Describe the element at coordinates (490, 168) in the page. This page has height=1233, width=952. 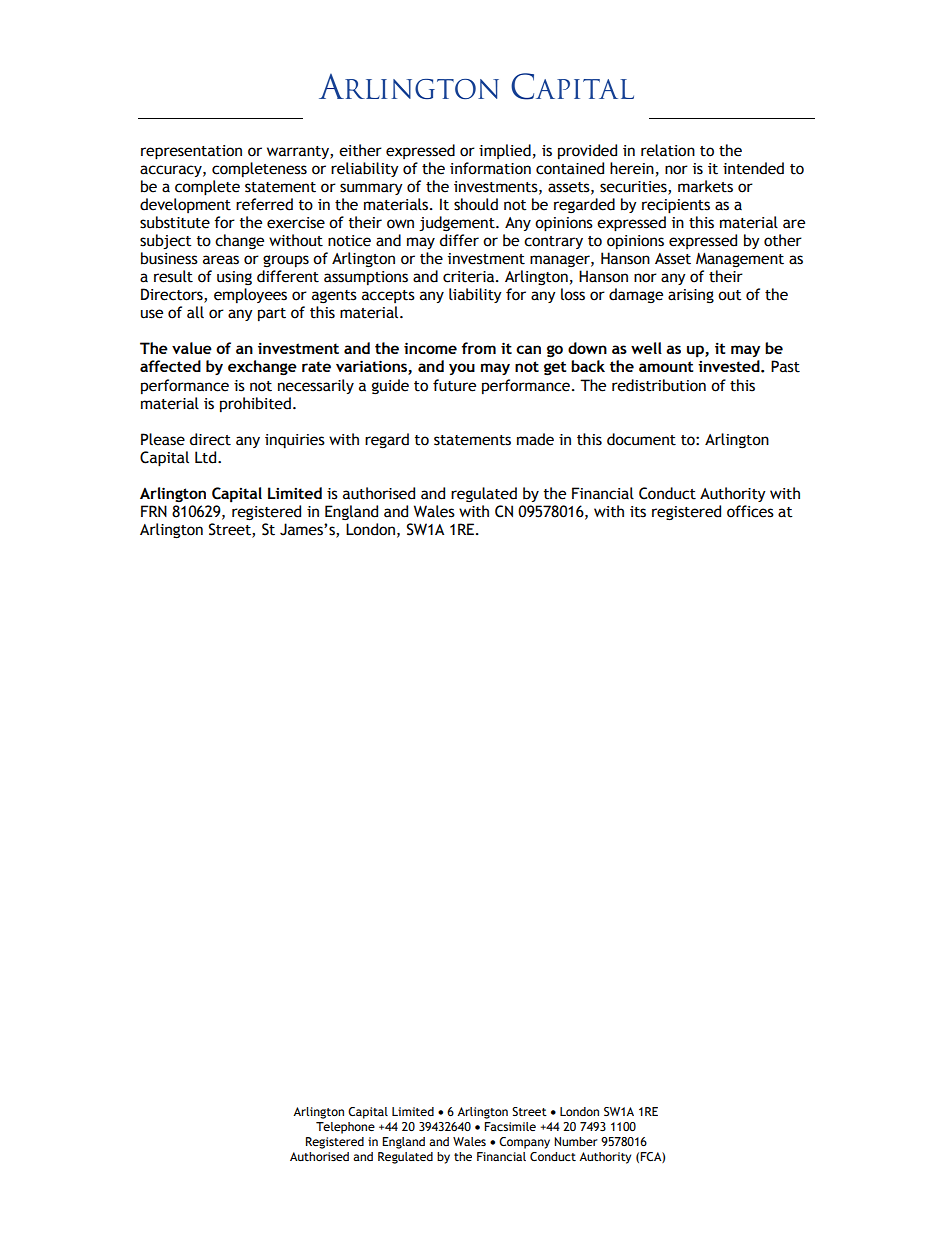
I see `information` at that location.
